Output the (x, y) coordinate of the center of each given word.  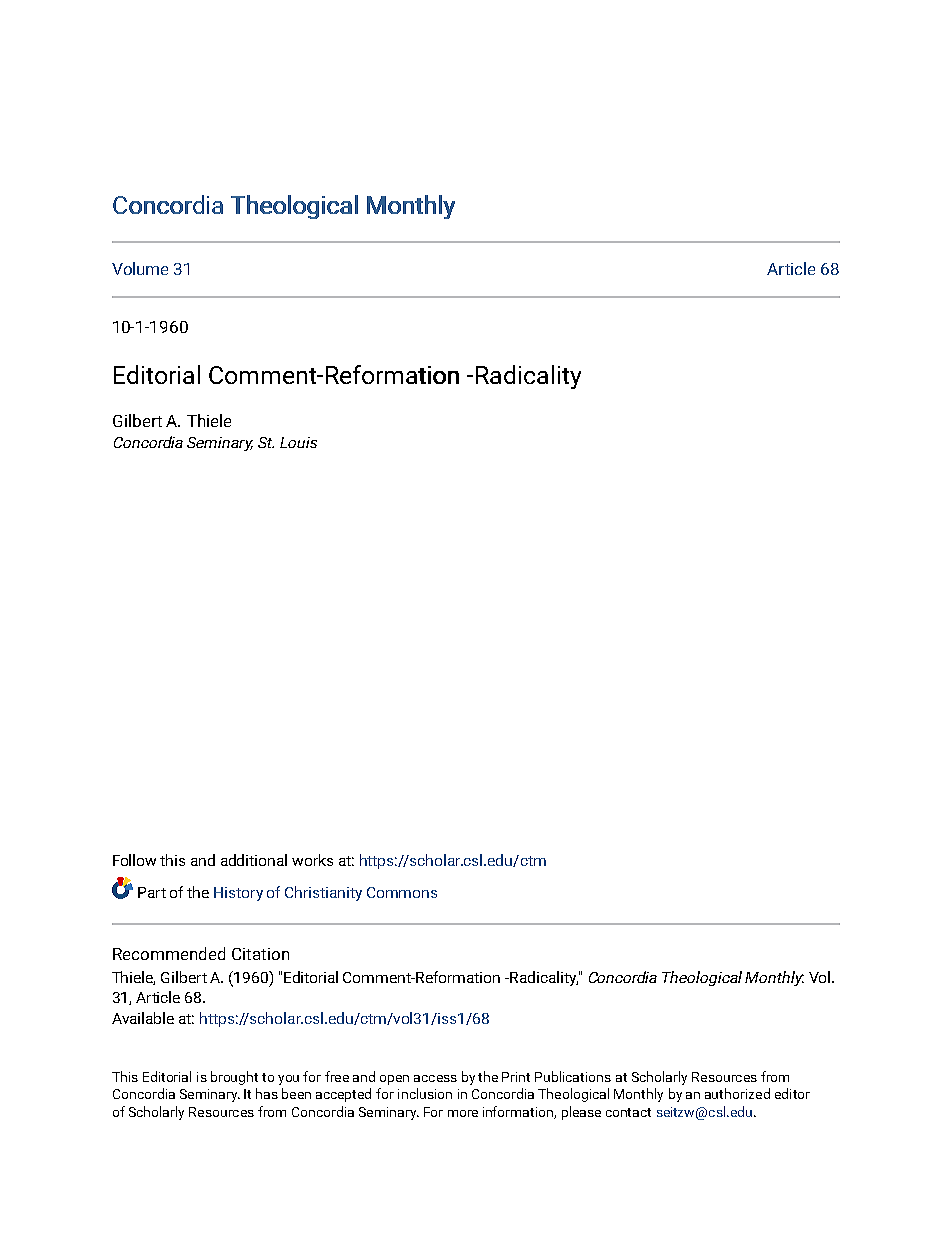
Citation (260, 954)
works (312, 860)
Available (143, 1018)
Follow (134, 860)
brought (234, 1078)
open (394, 1080)
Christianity (323, 893)
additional (254, 860)
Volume (140, 268)
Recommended (169, 953)
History (238, 894)
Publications (573, 1076)
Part (152, 892)
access (435, 1078)
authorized (737, 1093)
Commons (402, 892)
